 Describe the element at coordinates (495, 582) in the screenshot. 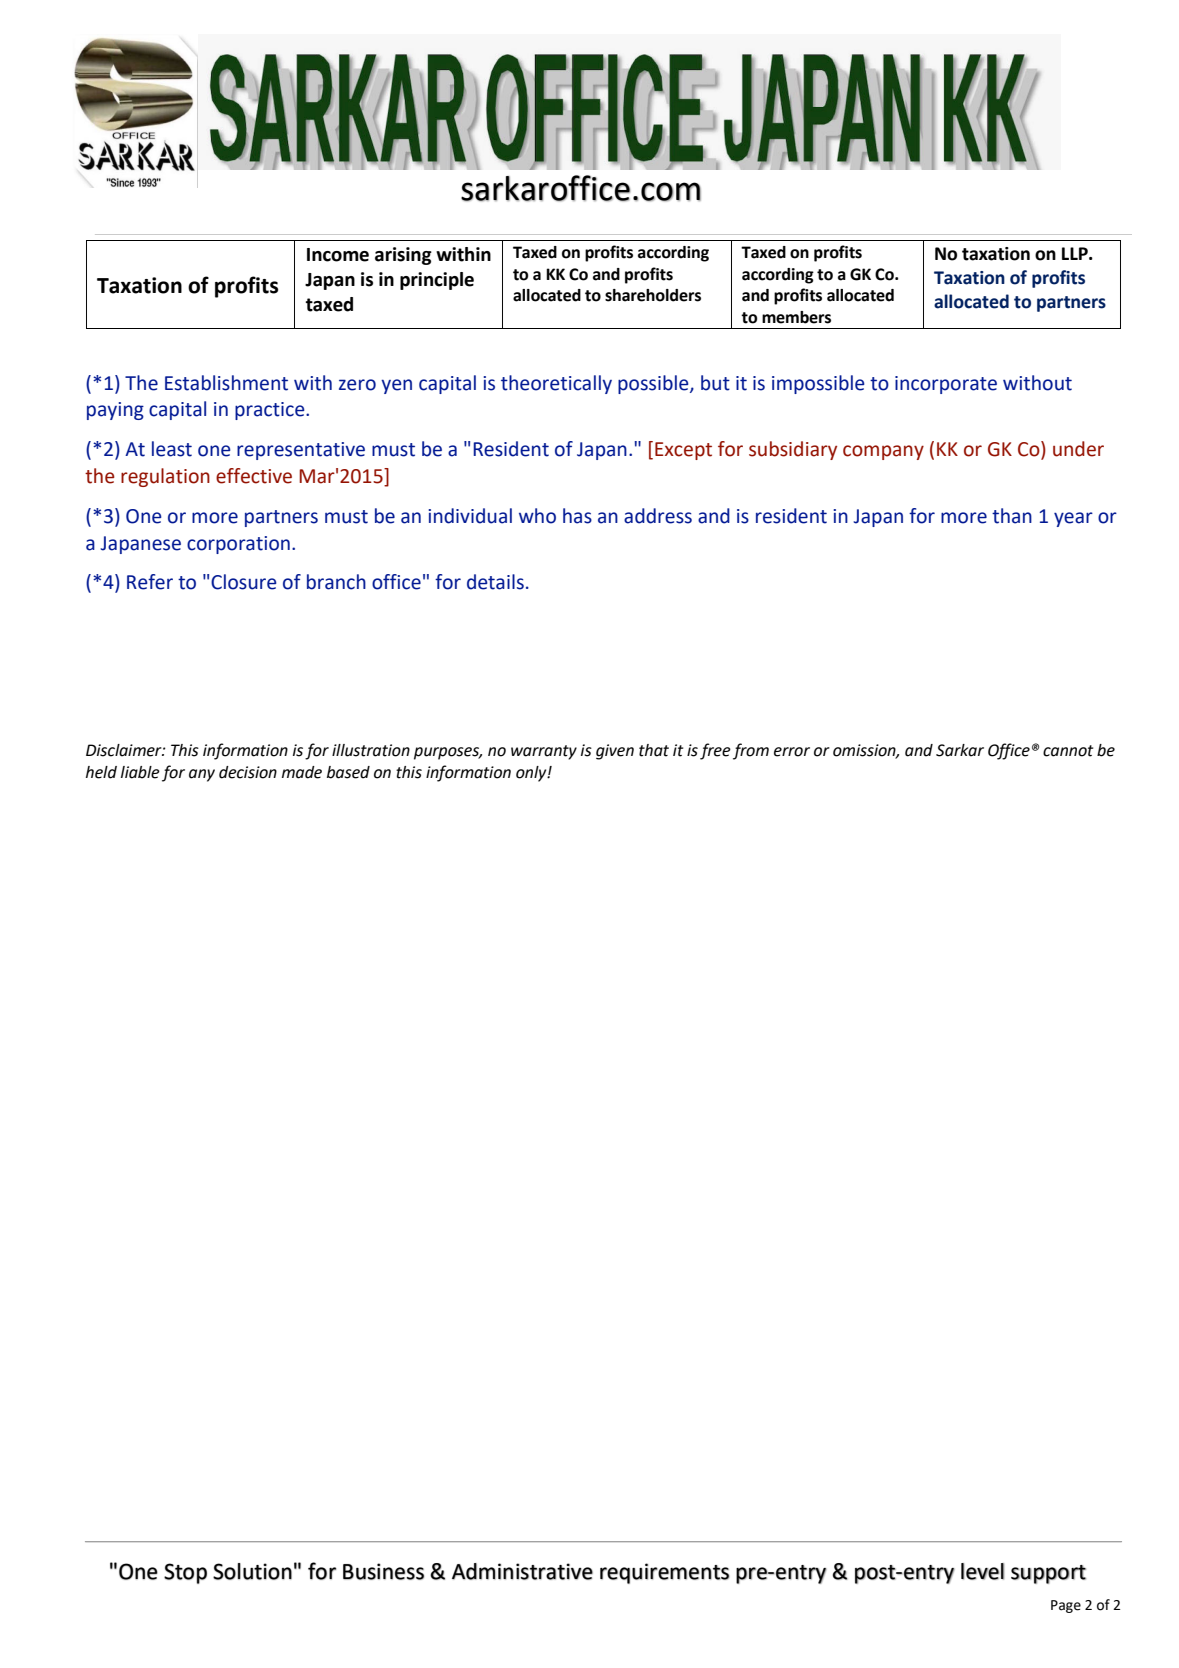

I see `details` at that location.
